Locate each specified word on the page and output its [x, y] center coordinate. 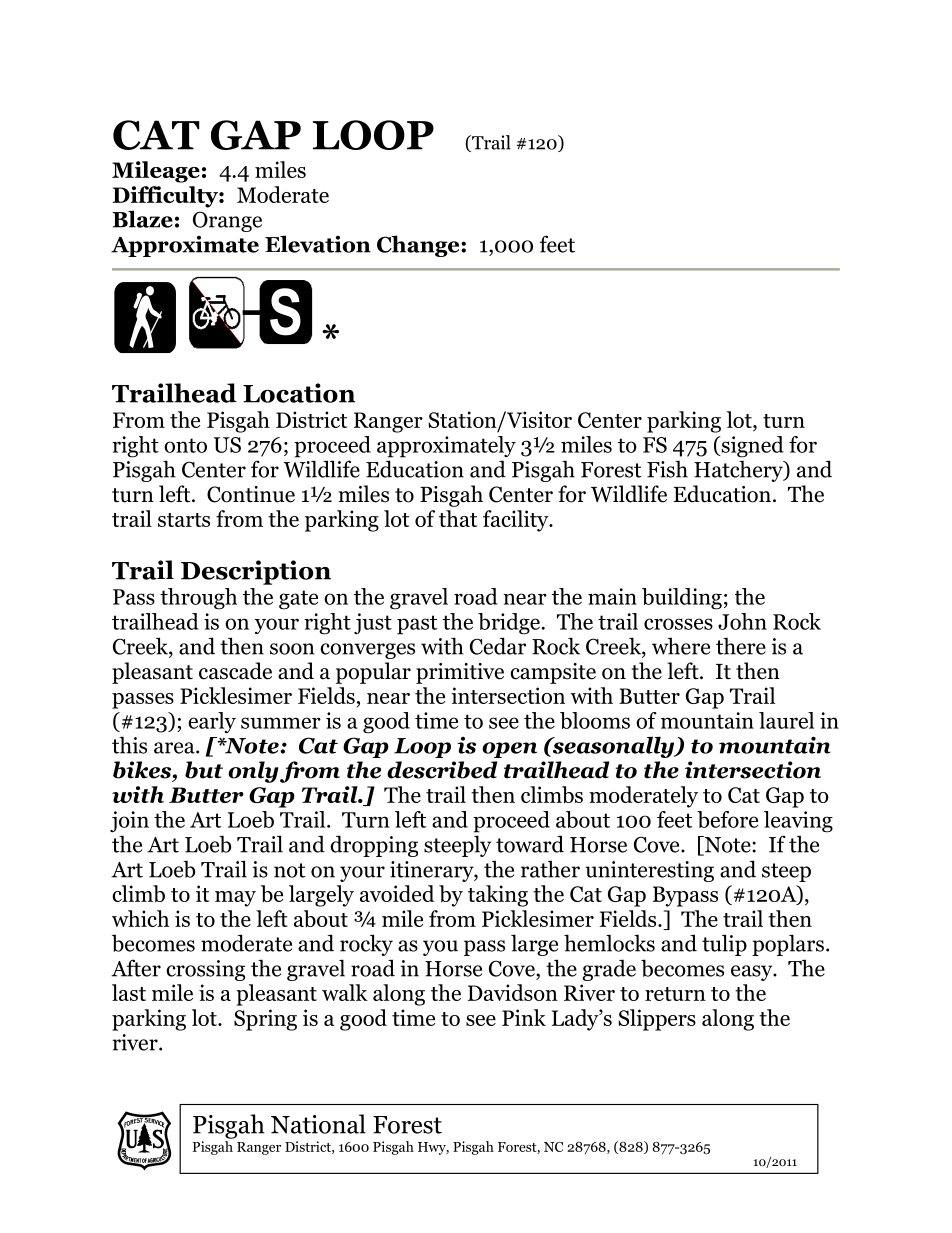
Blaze [142, 219]
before [727, 819]
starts [184, 520]
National [318, 1124]
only [253, 772]
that [458, 518]
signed [751, 447]
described [442, 770]
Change [419, 246]
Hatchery [739, 471]
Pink [524, 1017]
